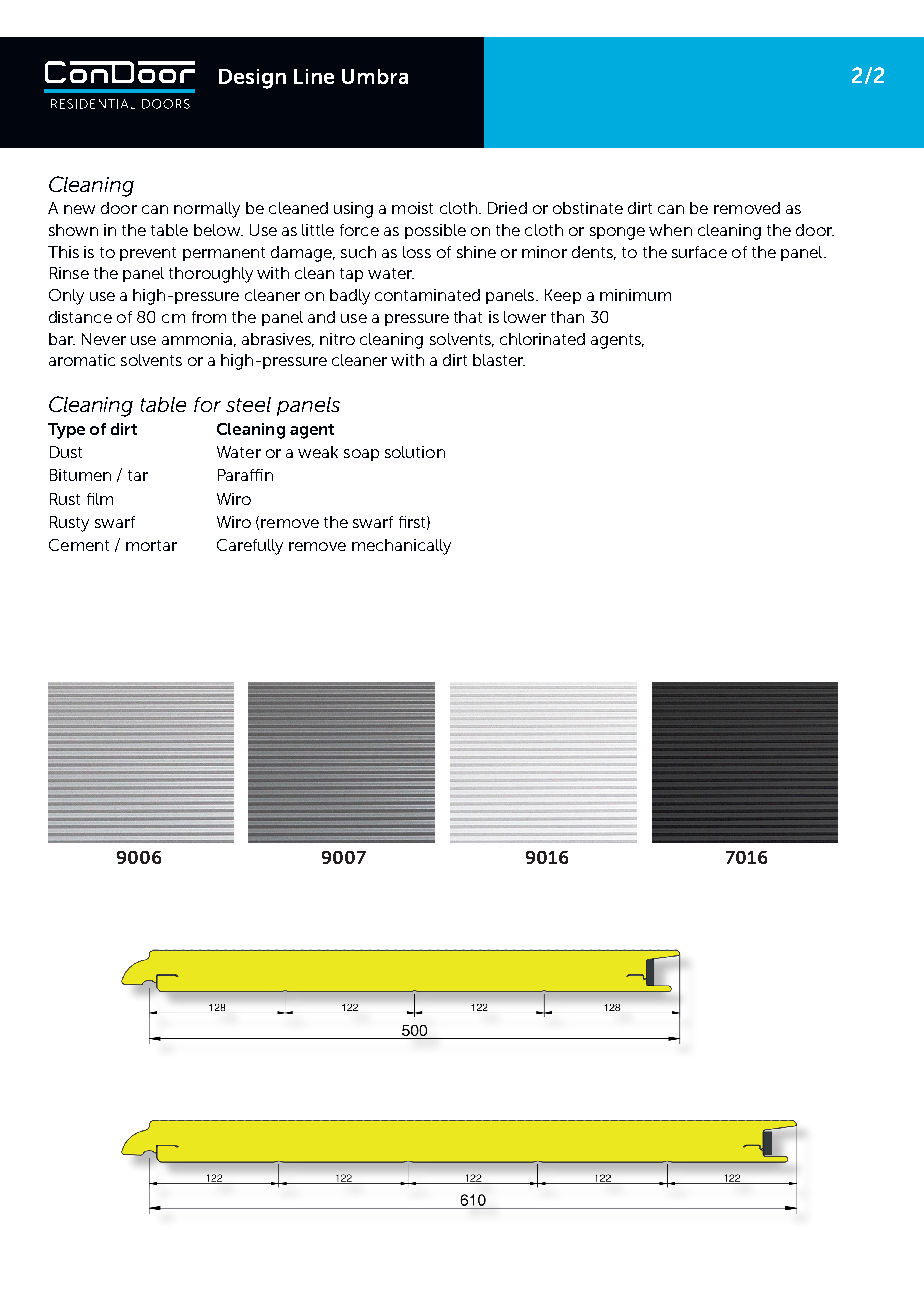  I want to click on Design, so click(252, 79).
